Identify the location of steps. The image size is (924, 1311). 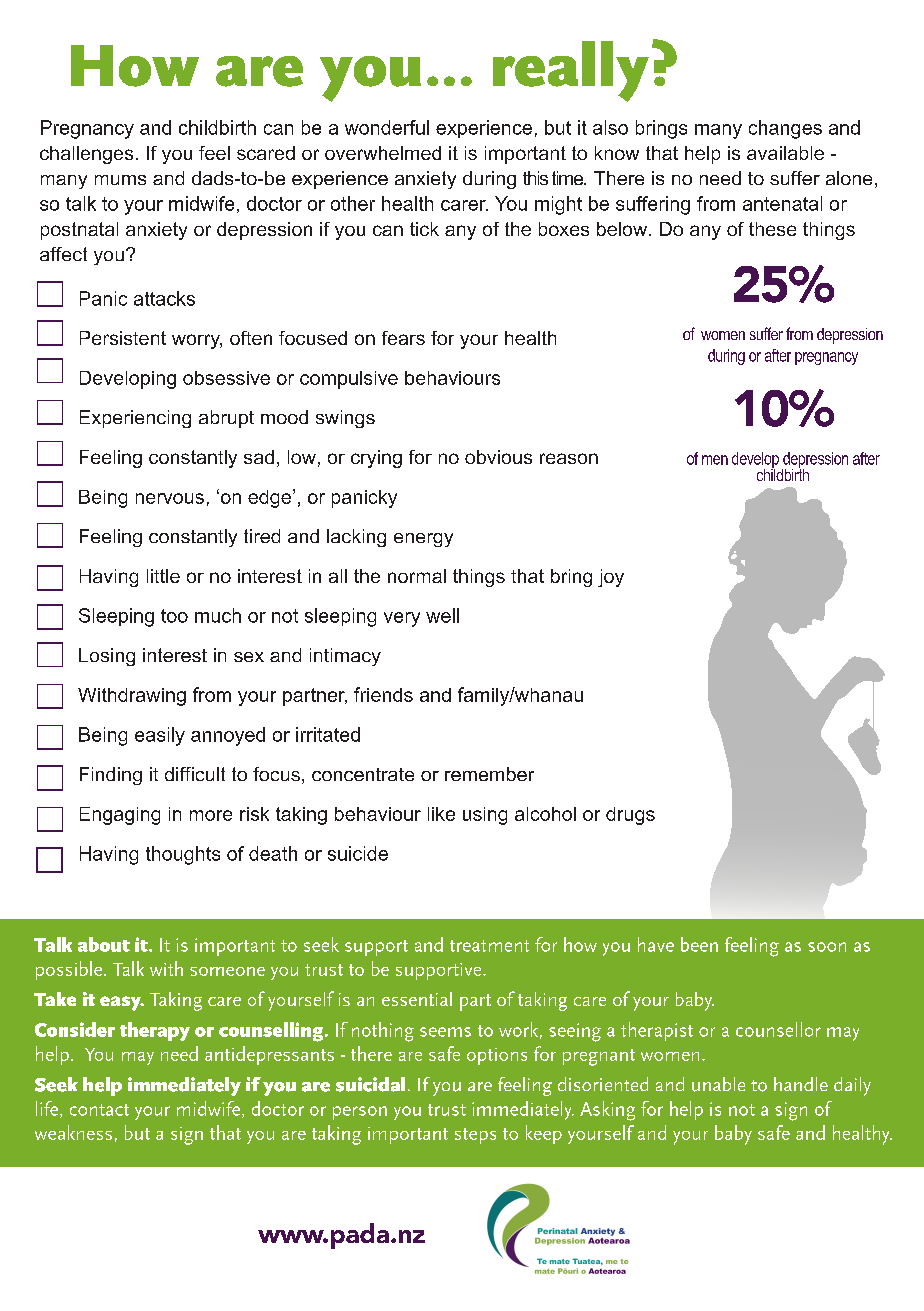
(475, 1136).
